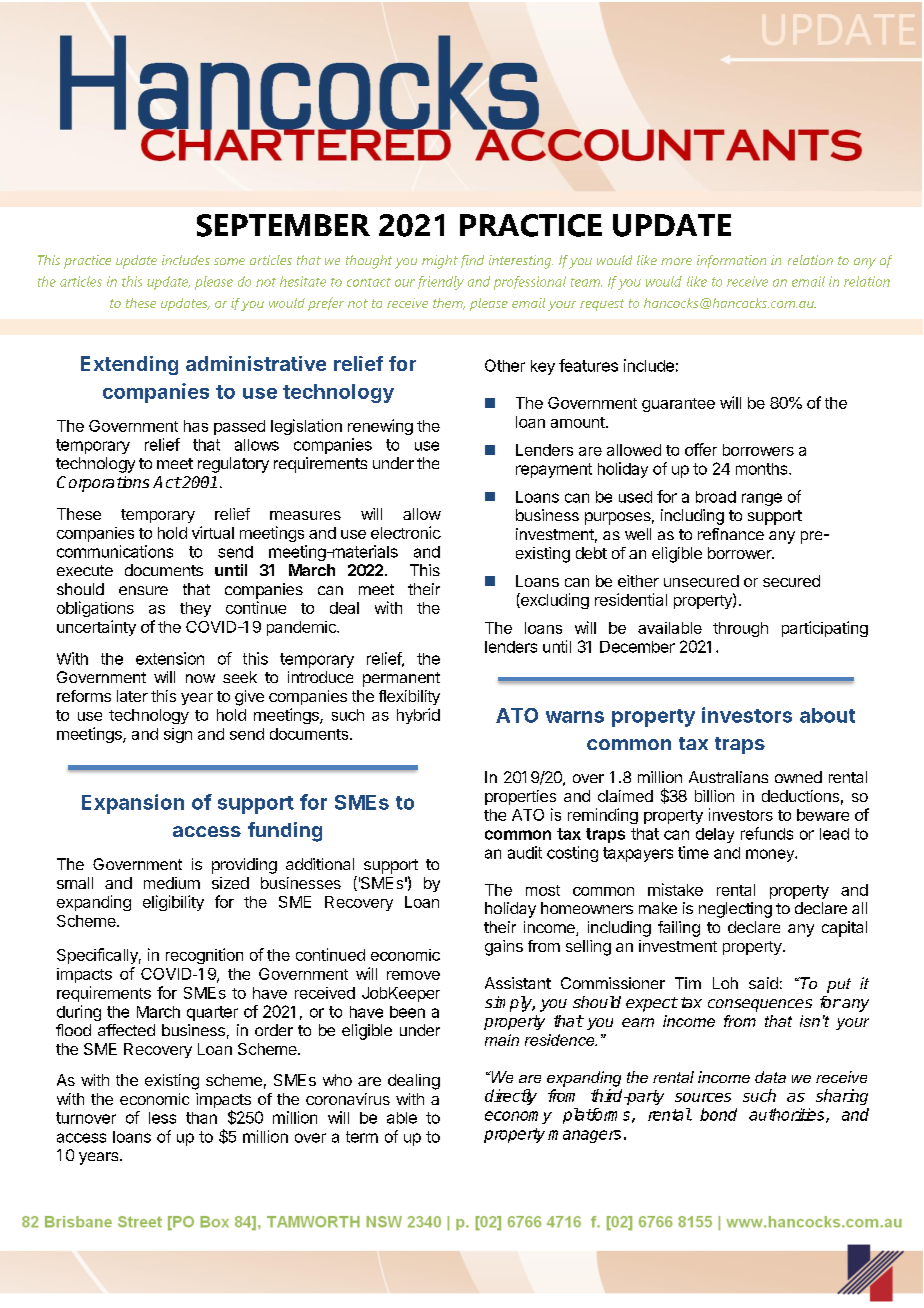 The image size is (924, 1308). What do you see at coordinates (735, 910) in the page?
I see `neglecting` at bounding box center [735, 910].
